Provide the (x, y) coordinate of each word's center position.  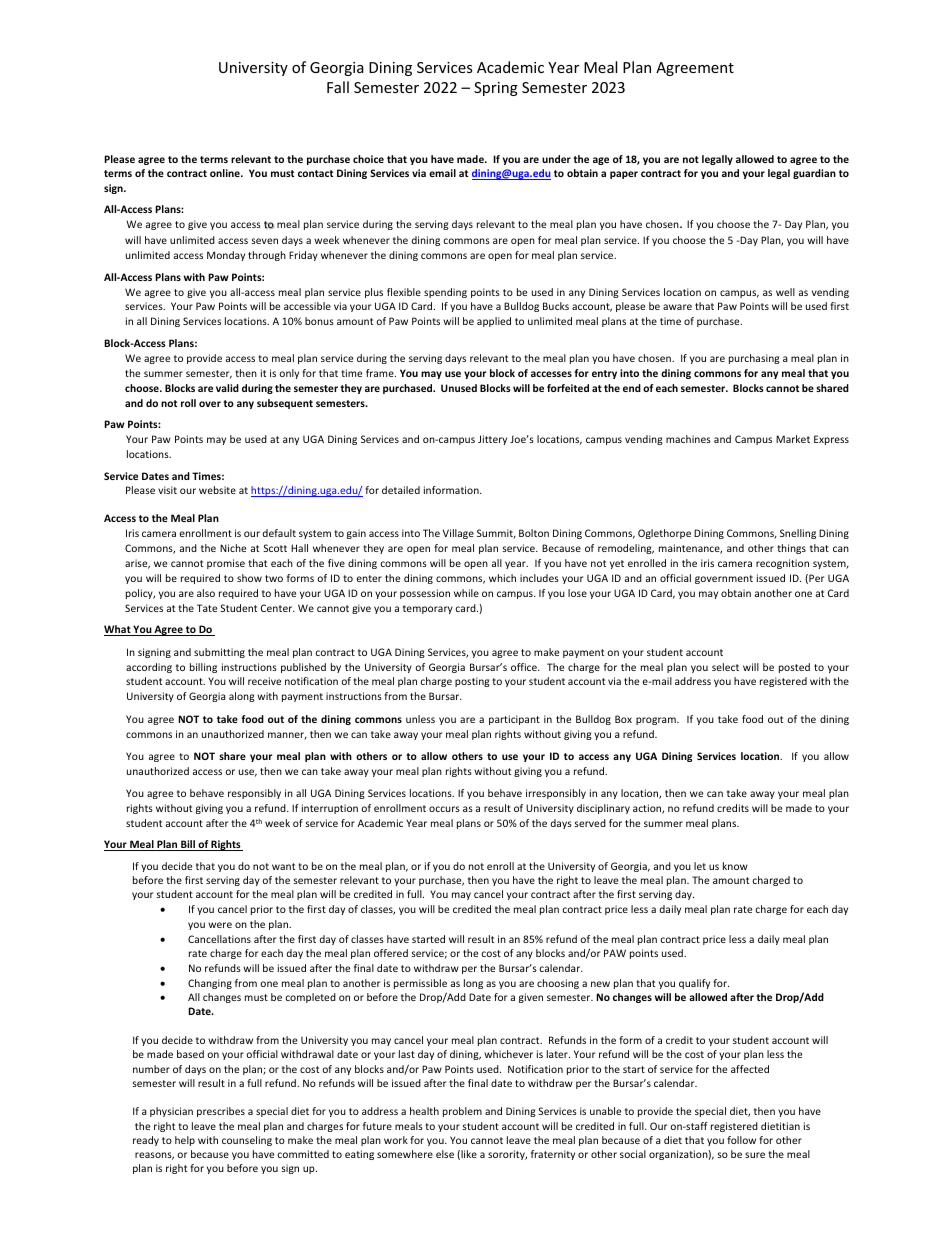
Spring (496, 89)
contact (315, 173)
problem (462, 1112)
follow (741, 1140)
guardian (814, 174)
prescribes (221, 1112)
